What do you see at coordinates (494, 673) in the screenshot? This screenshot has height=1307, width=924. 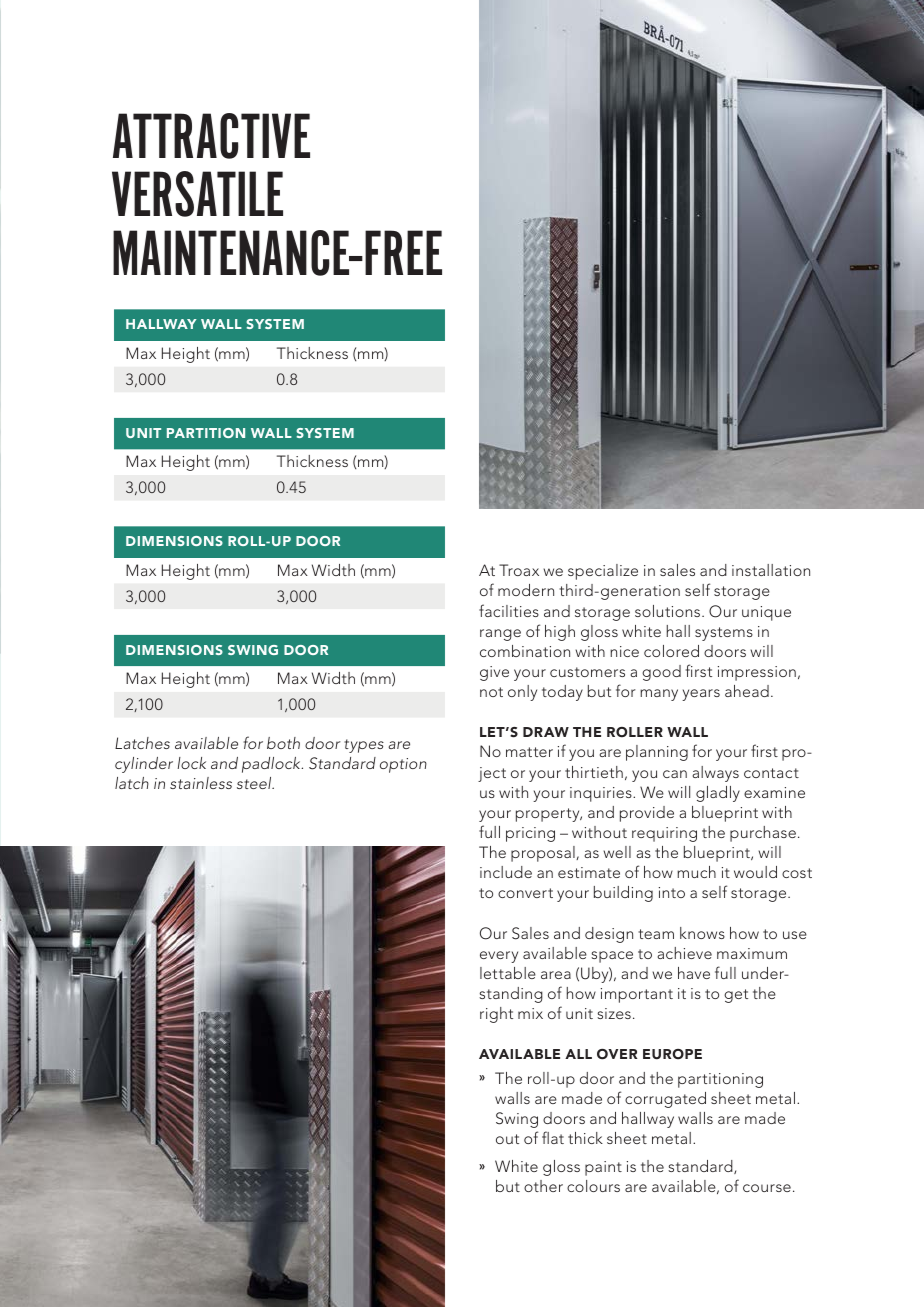 I see `give` at bounding box center [494, 673].
